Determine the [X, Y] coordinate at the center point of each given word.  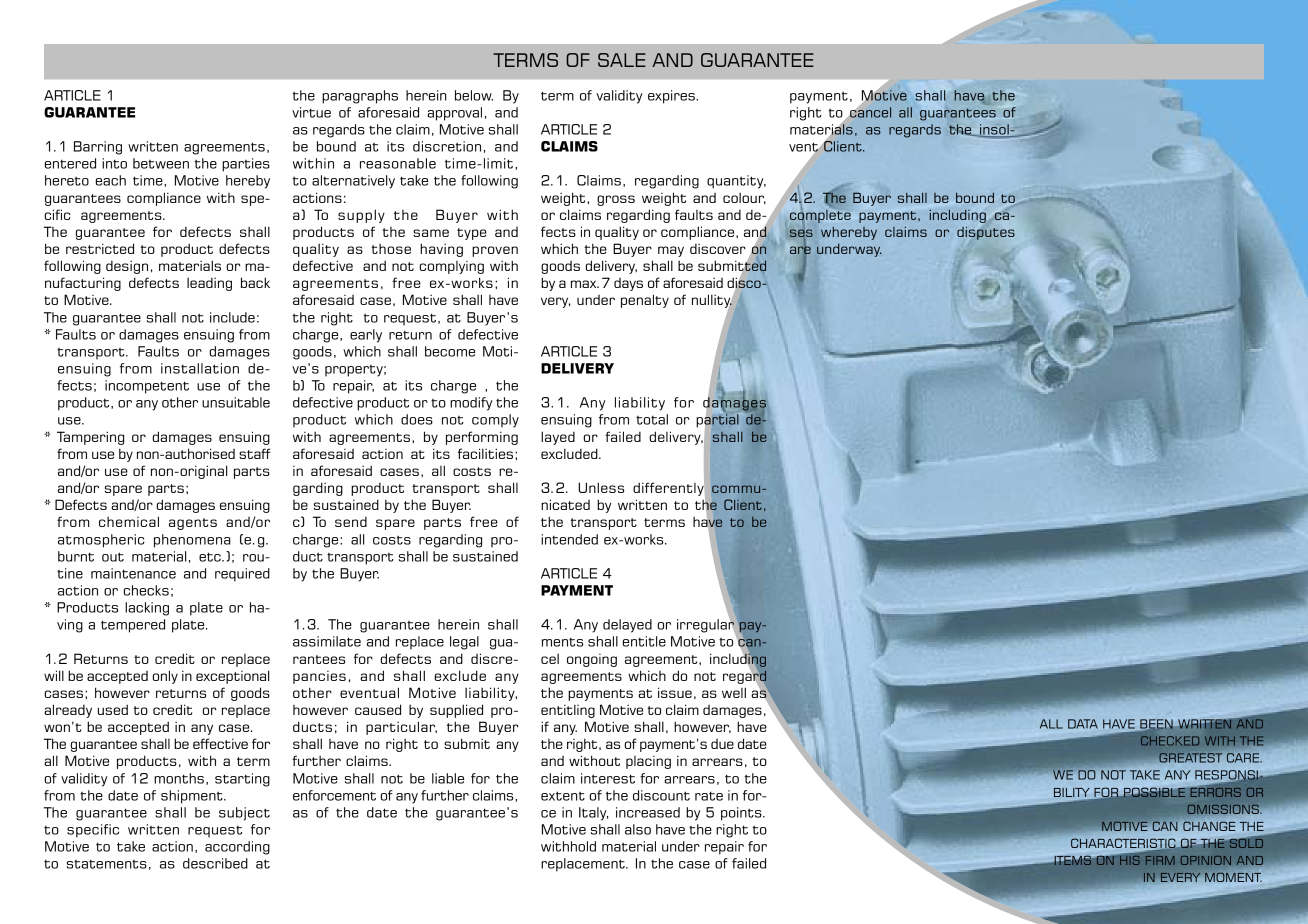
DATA [1083, 724]
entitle [644, 641]
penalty [645, 301]
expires [672, 97]
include [232, 317]
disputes [986, 233]
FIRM [1160, 860]
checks [146, 590]
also [638, 829]
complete [820, 215]
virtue [311, 112]
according [237, 848]
